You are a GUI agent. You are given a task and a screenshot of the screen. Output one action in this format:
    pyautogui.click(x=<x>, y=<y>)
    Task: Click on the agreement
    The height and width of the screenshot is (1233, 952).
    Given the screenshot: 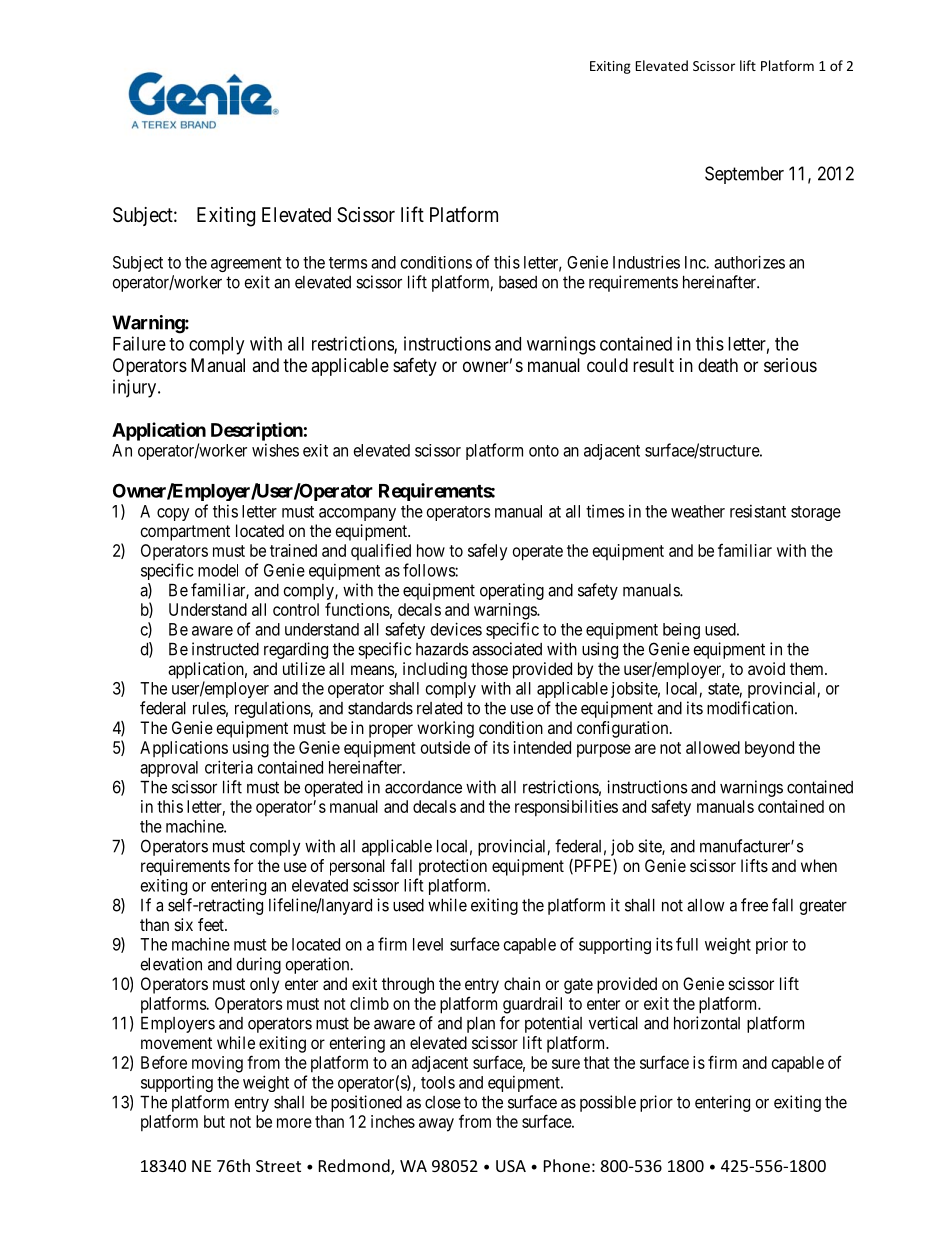 What is the action you would take?
    pyautogui.click(x=246, y=264)
